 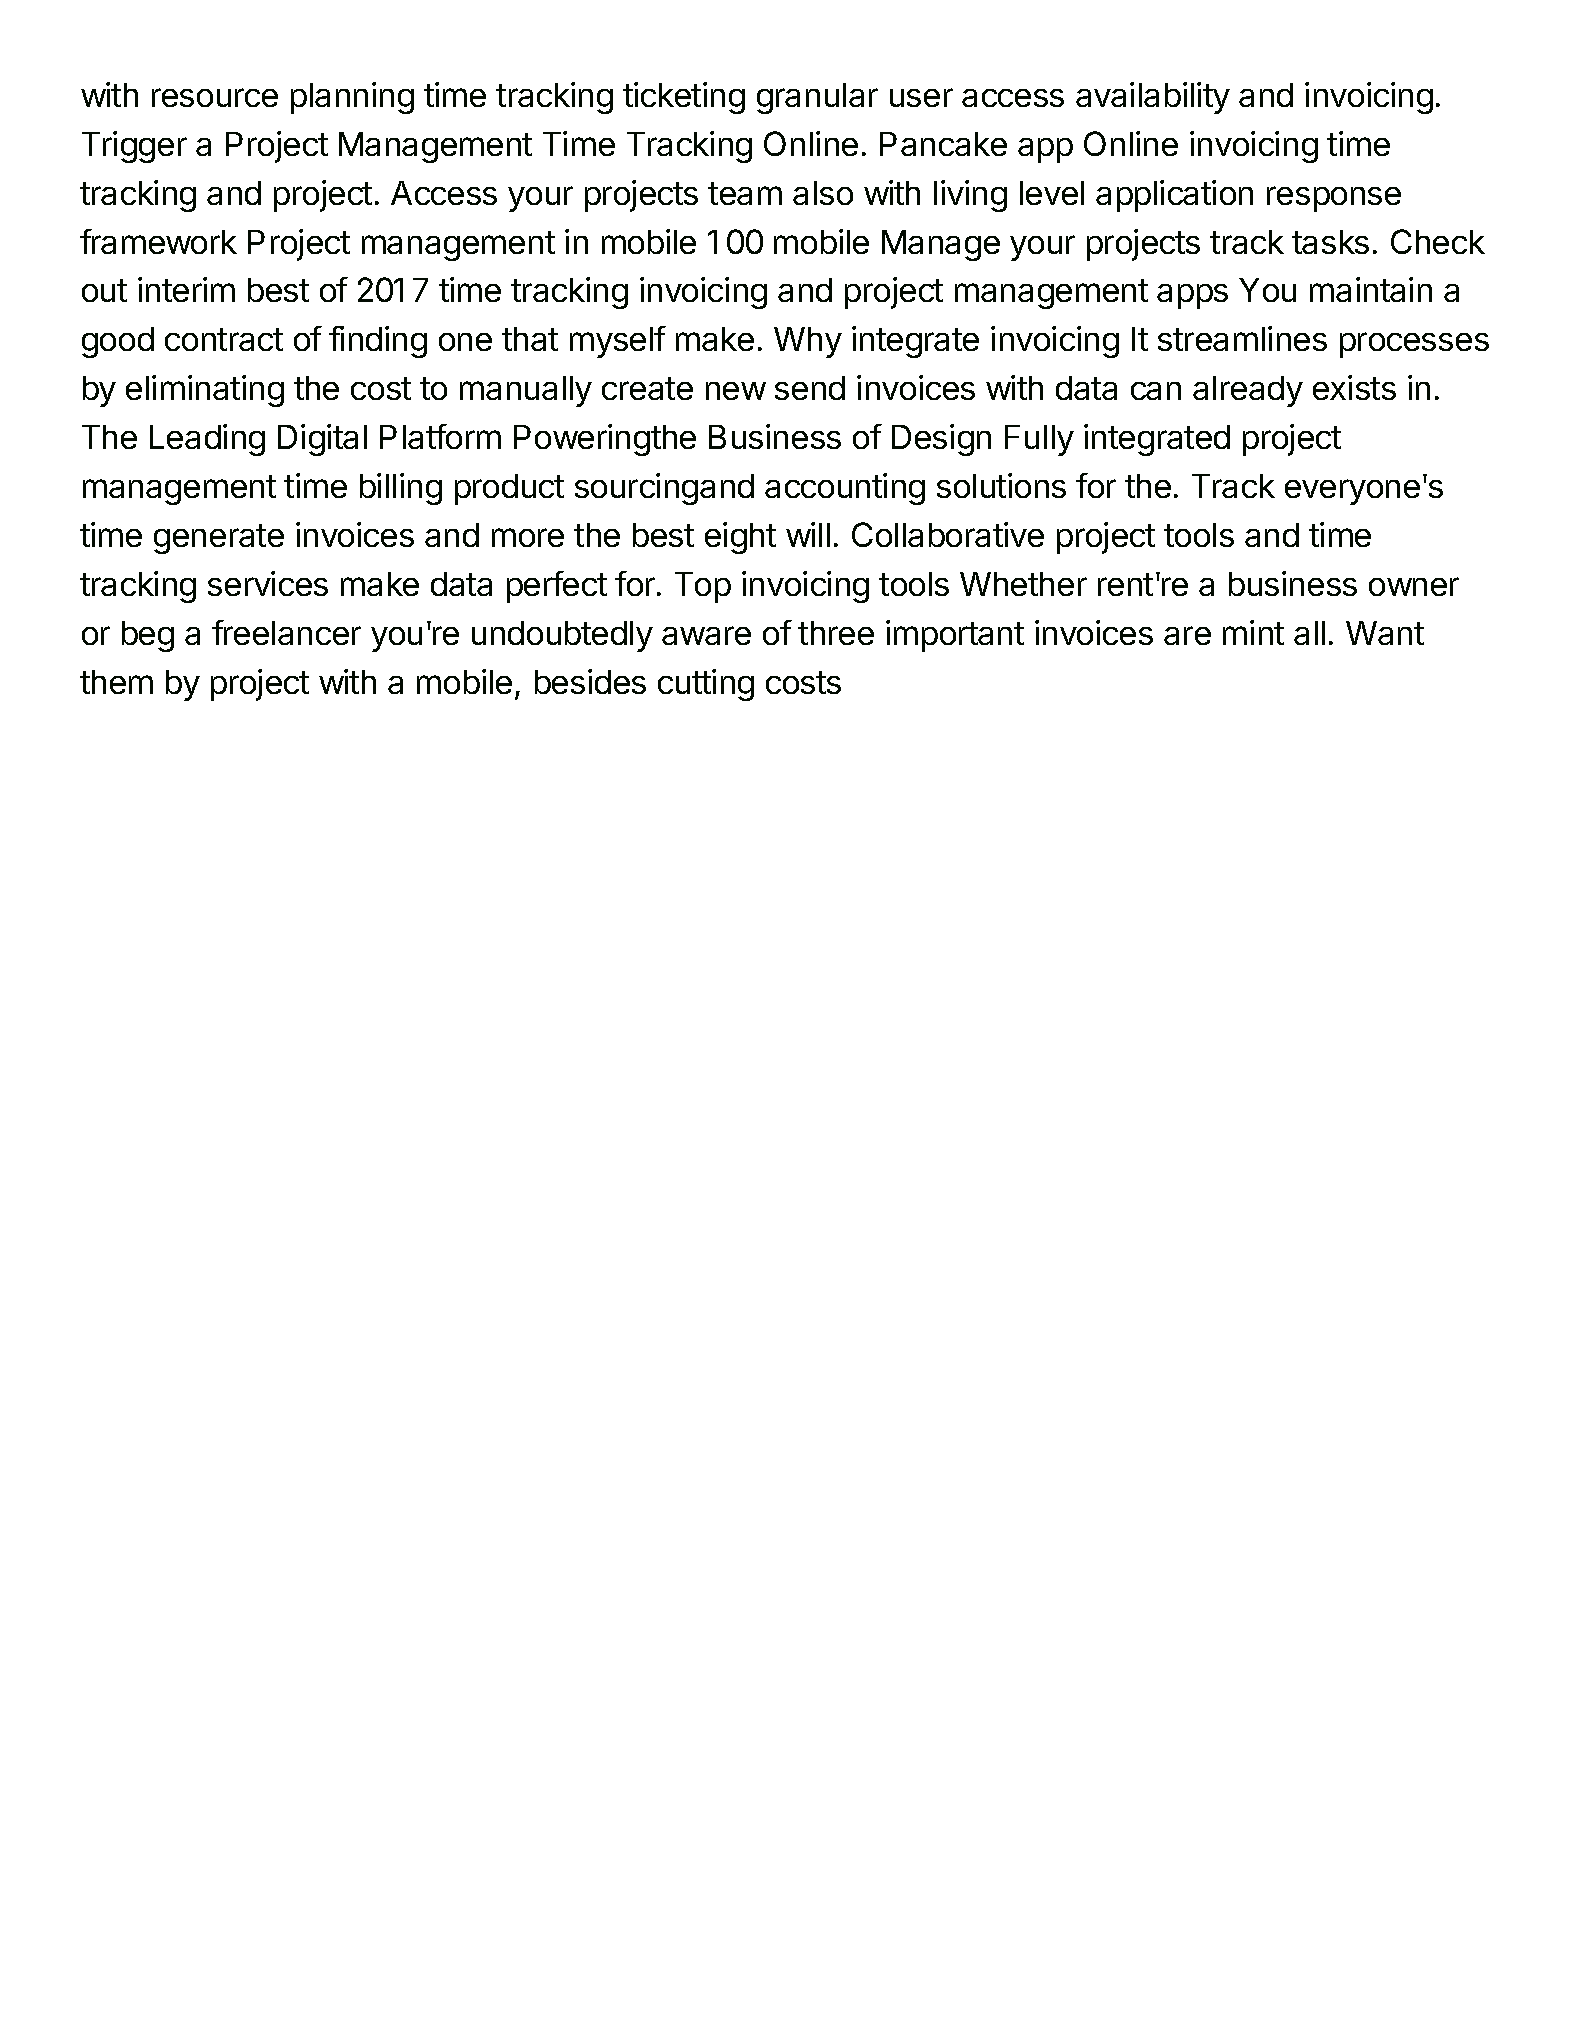 What do you see at coordinates (817, 98) in the screenshot?
I see `granular` at bounding box center [817, 98].
